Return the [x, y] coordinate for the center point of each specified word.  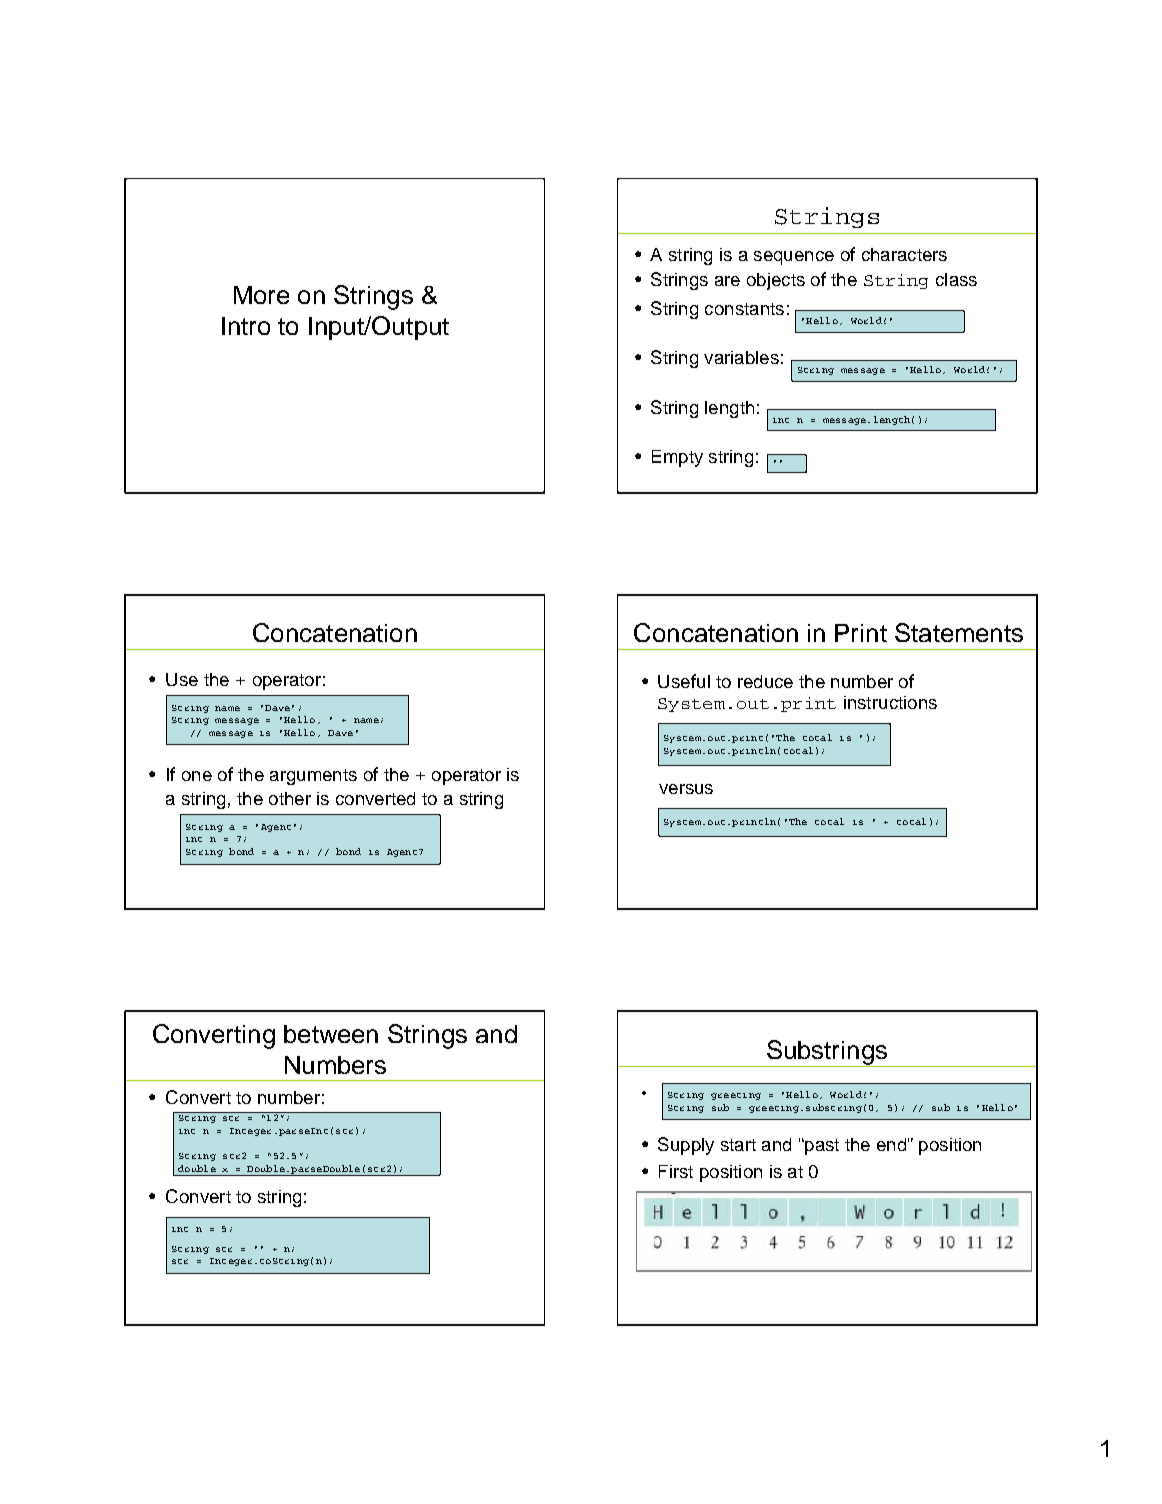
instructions [890, 702]
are [727, 281]
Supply [686, 1146]
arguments [313, 777]
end [891, 1144]
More [261, 295]
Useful [684, 681]
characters [904, 254]
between [331, 1034]
